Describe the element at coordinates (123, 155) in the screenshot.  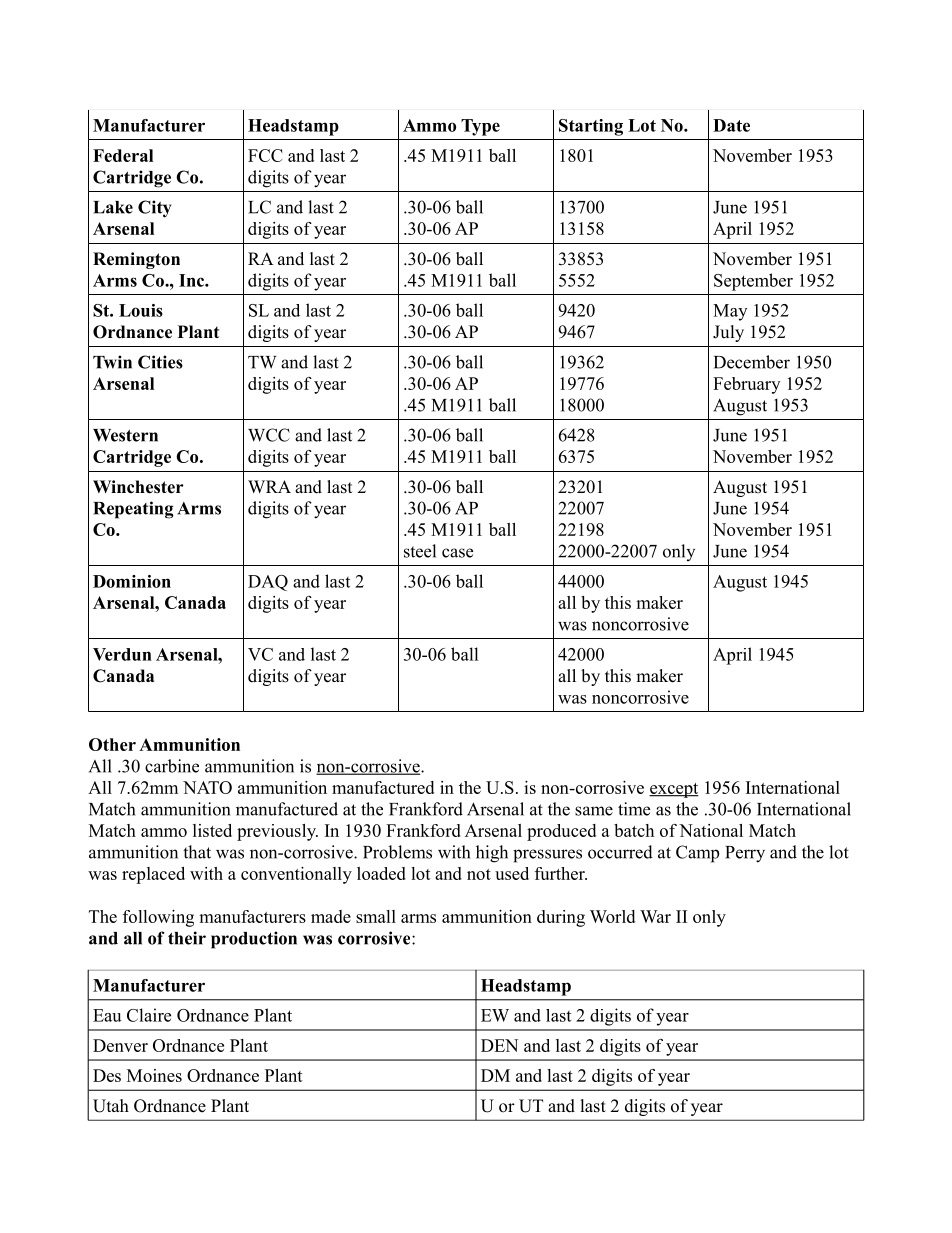
I see `Federal` at that location.
